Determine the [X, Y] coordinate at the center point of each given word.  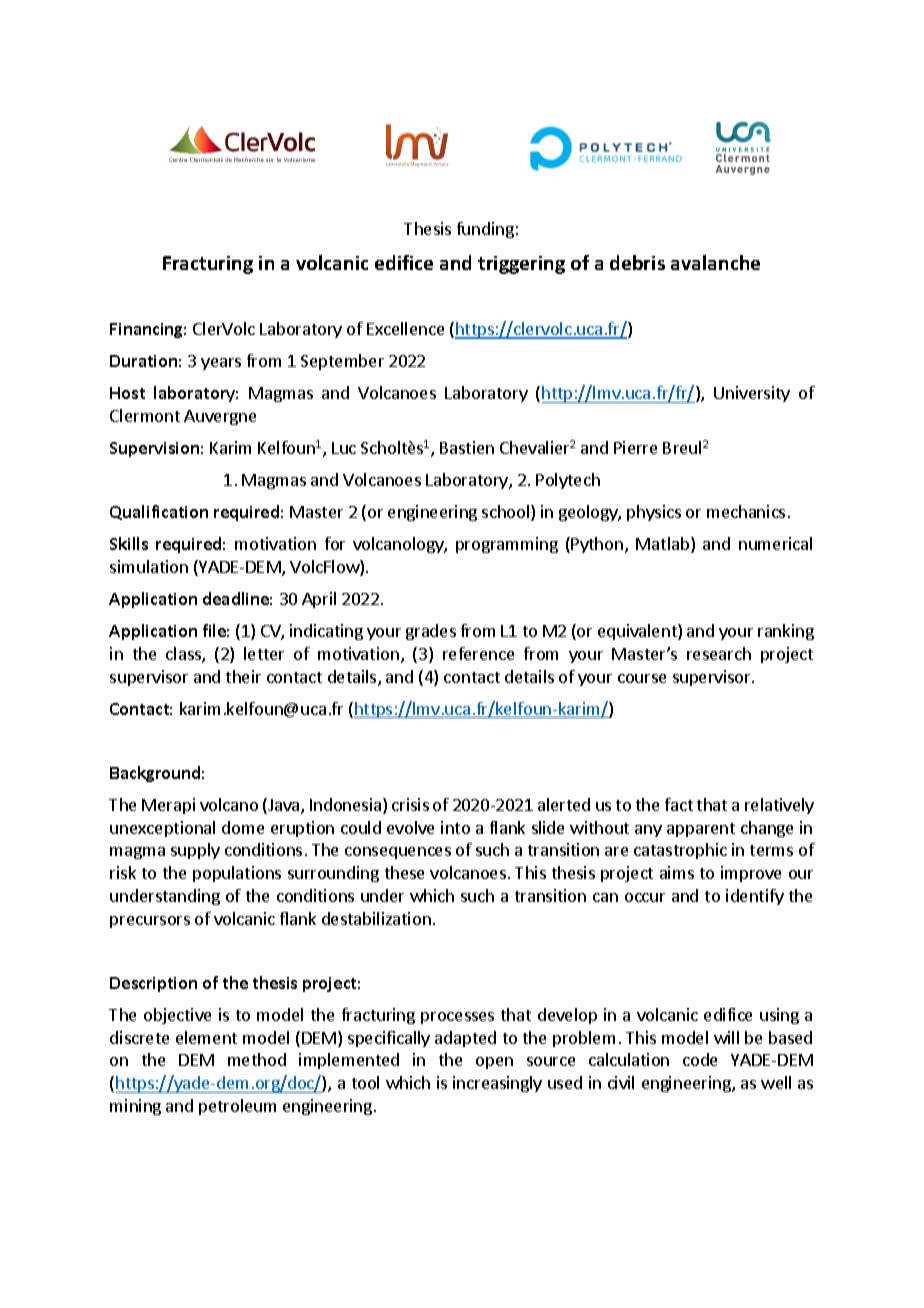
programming [507, 545]
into [455, 827]
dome [243, 827]
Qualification [159, 512]
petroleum [237, 1107]
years [221, 364]
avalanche [715, 262]
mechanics [746, 511]
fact [679, 804]
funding [485, 230]
